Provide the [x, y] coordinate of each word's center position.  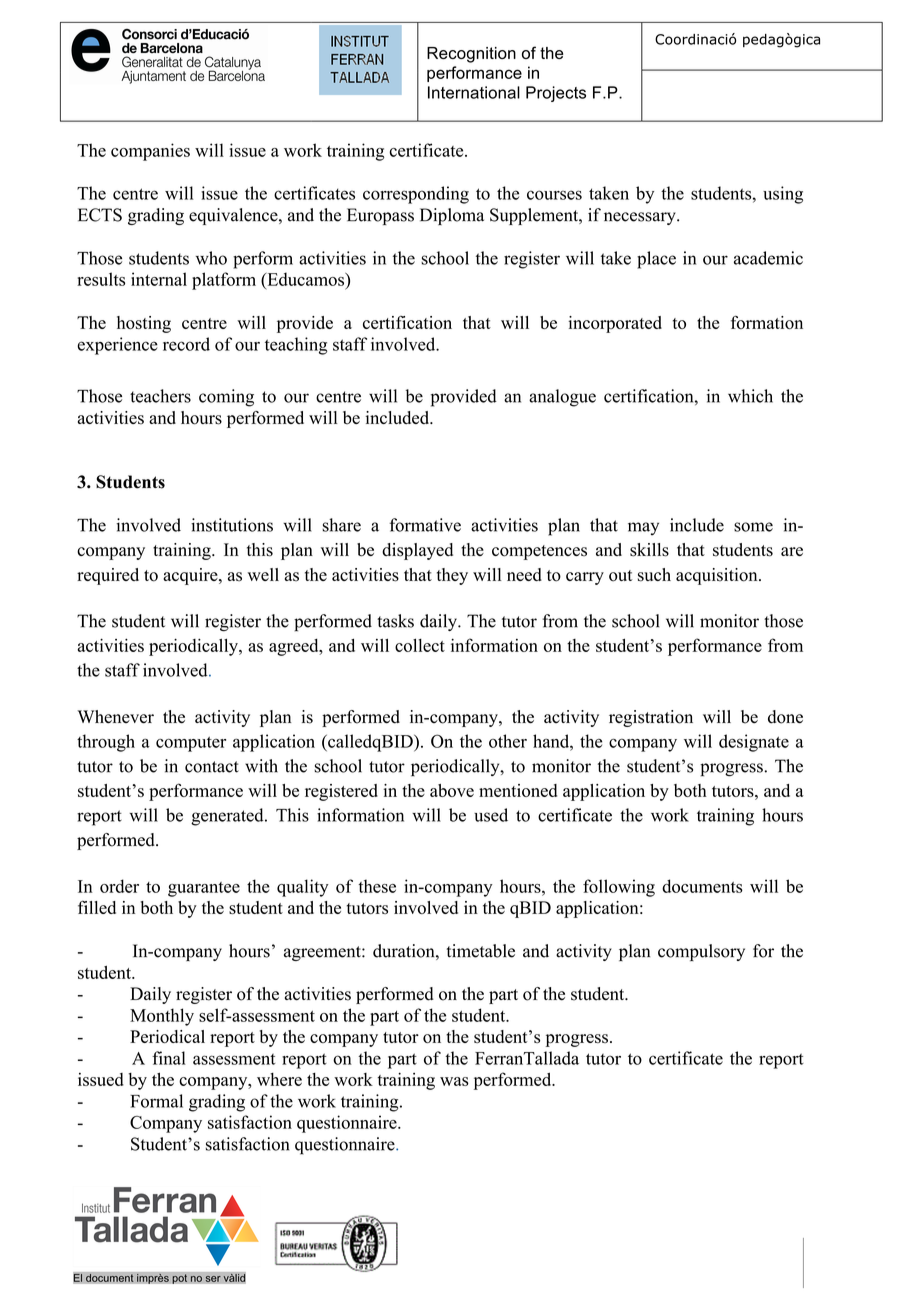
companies [150, 152]
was [454, 1081]
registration [651, 718]
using [783, 195]
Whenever [115, 717]
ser [213, 1279]
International [474, 92]
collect [420, 645]
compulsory [701, 952]
